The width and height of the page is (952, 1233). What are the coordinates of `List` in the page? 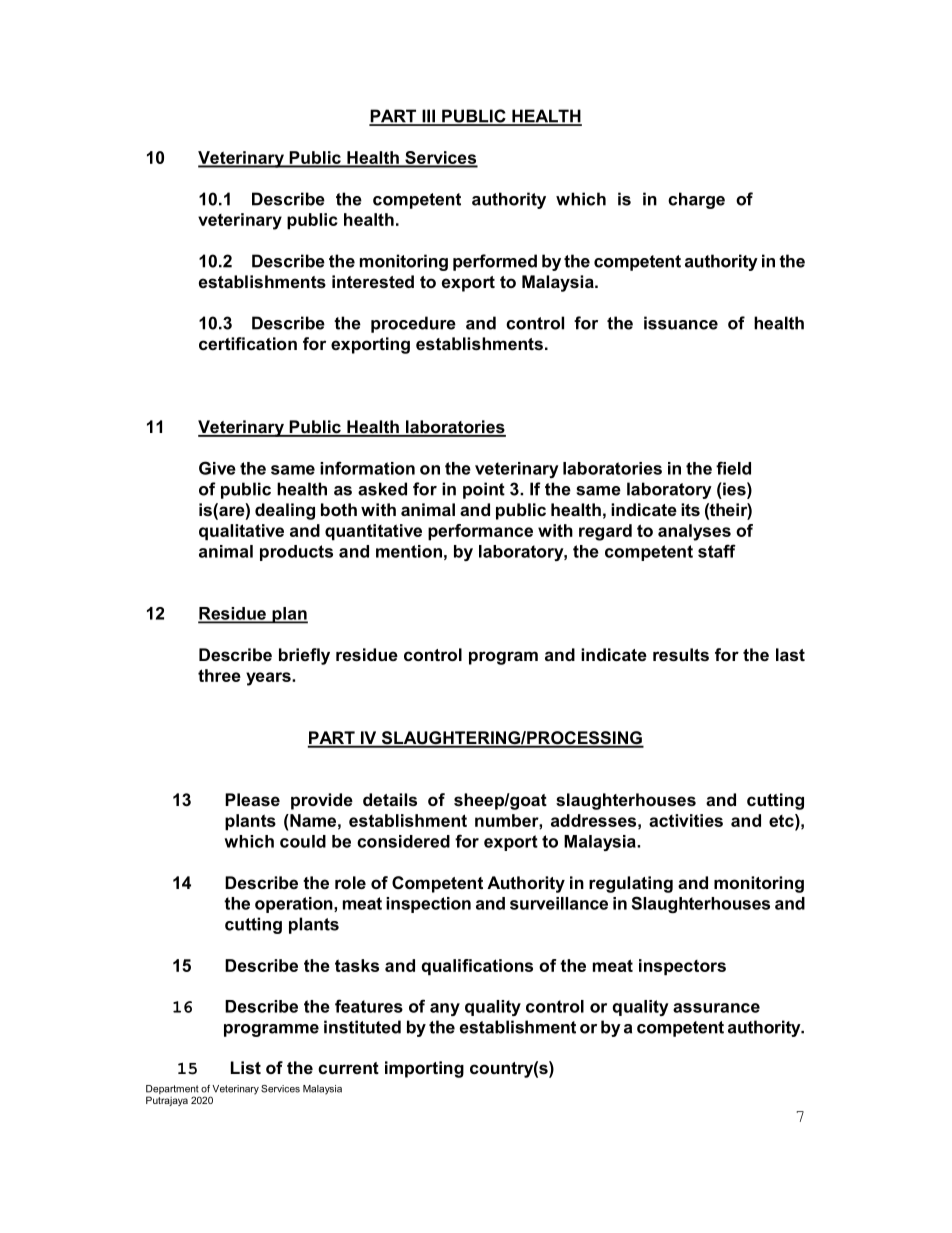 It's located at (246, 1067).
